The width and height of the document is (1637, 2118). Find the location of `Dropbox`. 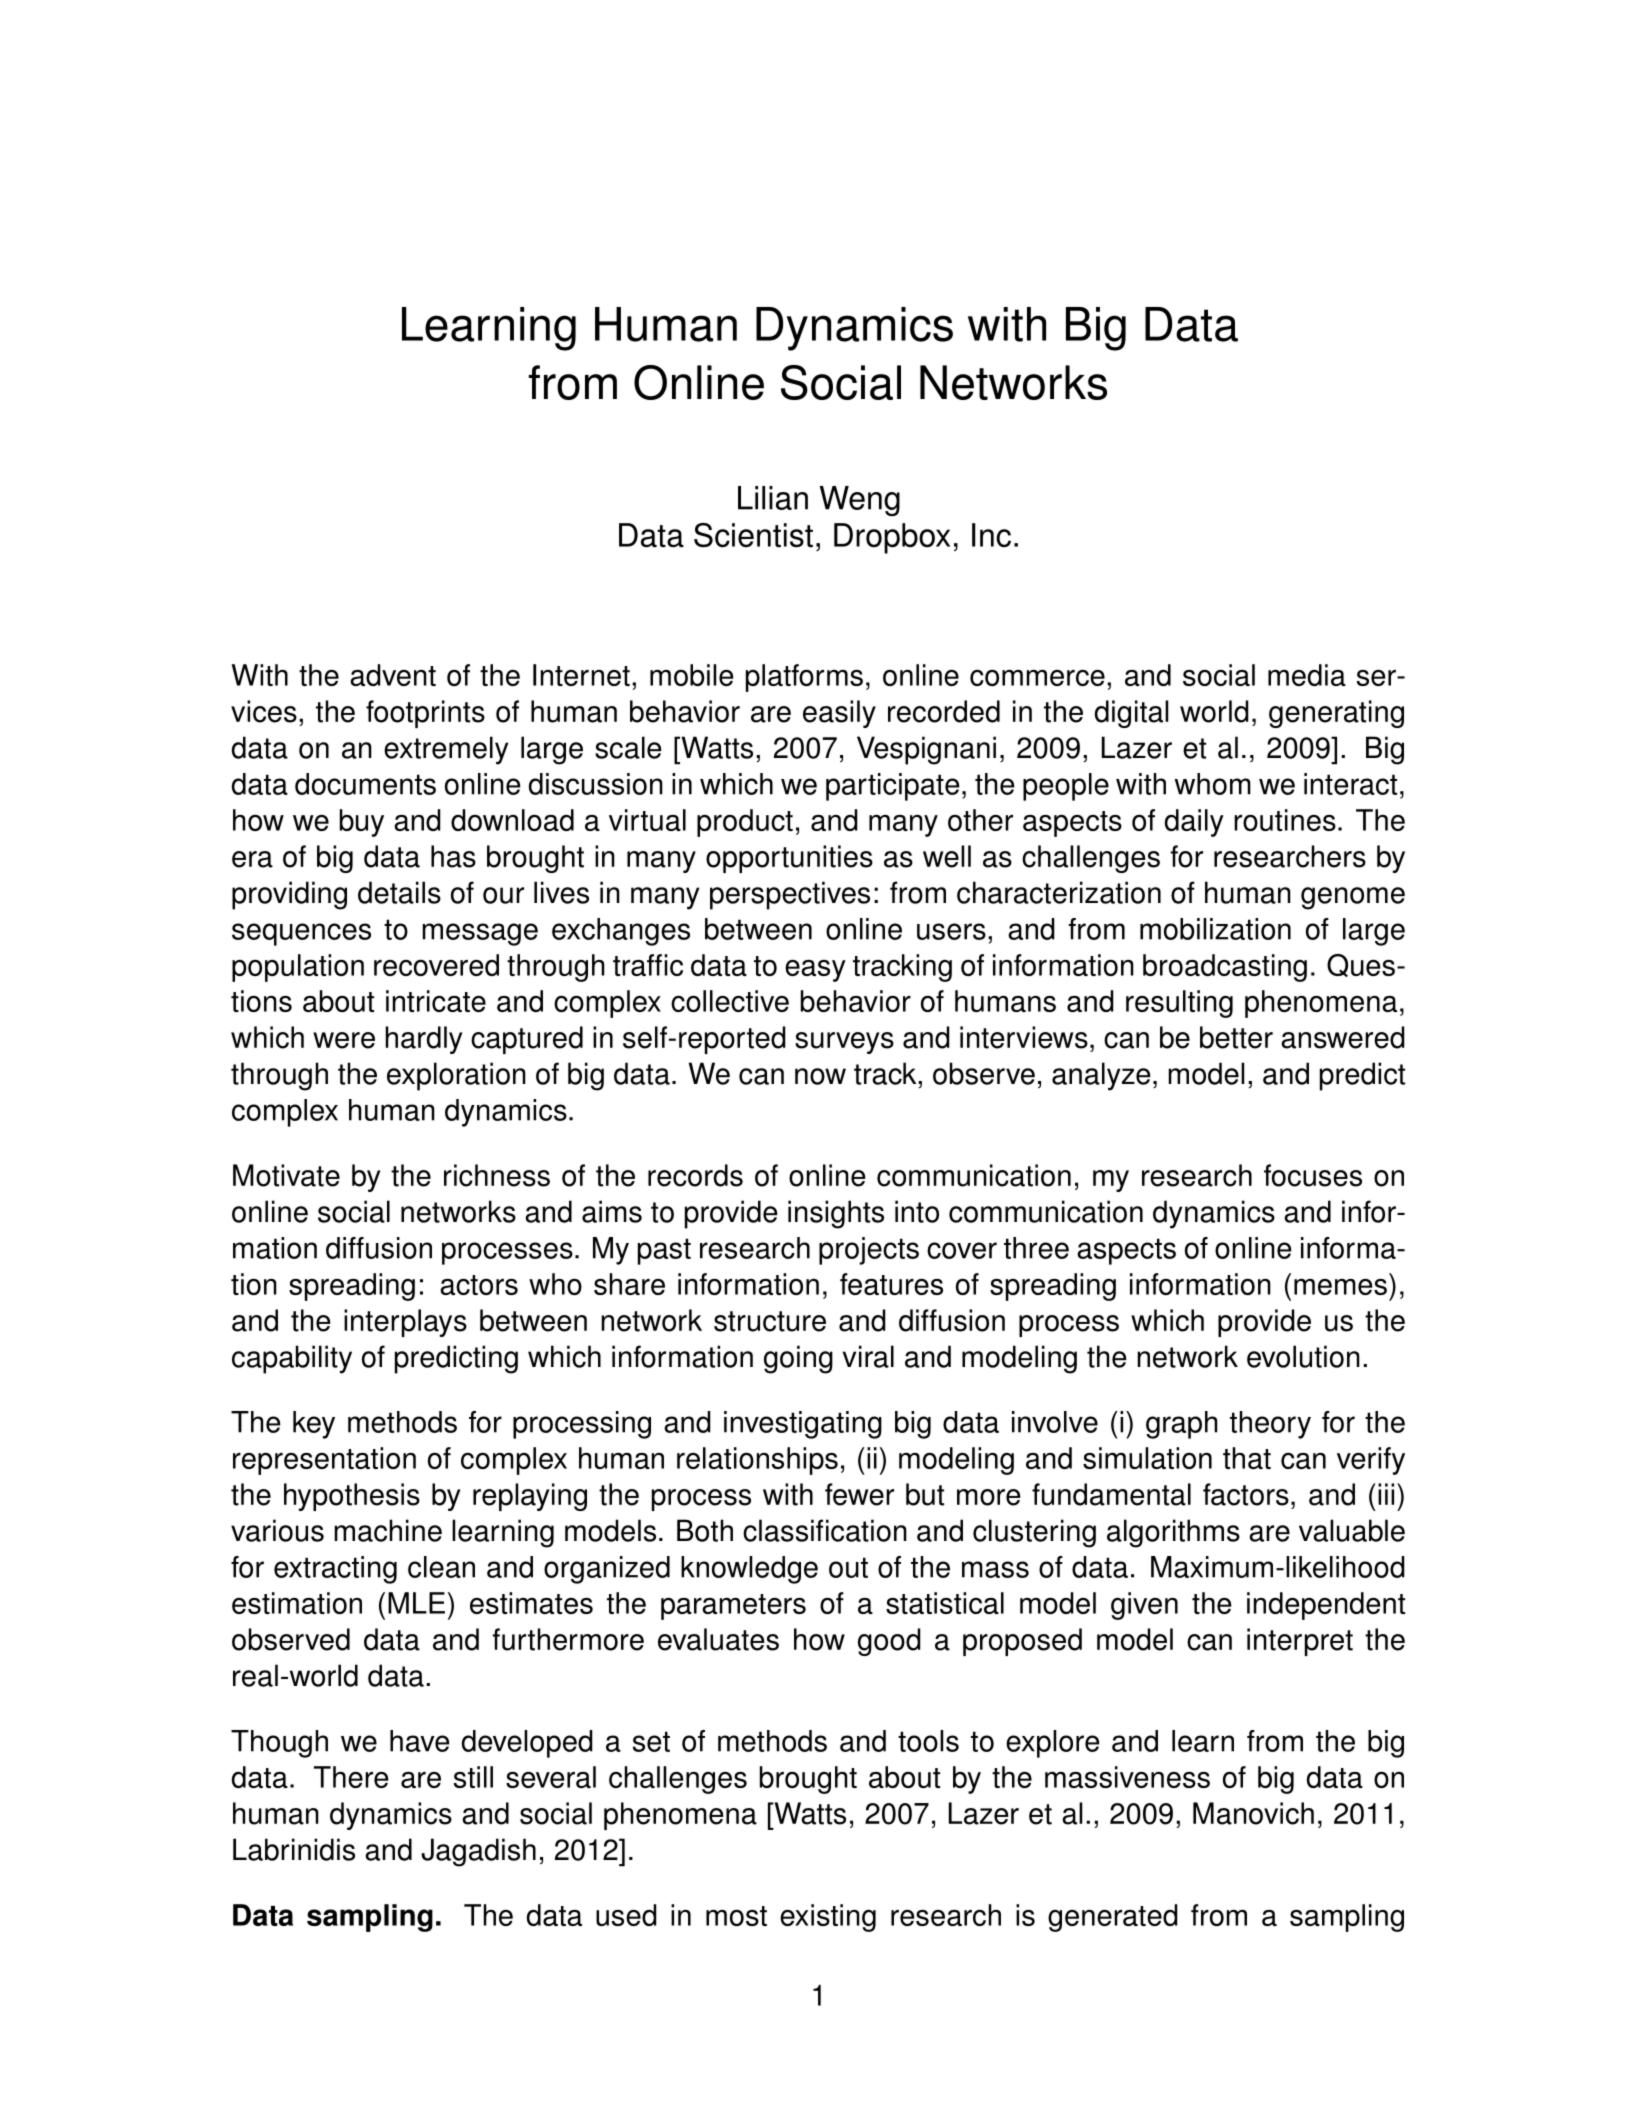

Dropbox is located at coordinates (892, 538).
